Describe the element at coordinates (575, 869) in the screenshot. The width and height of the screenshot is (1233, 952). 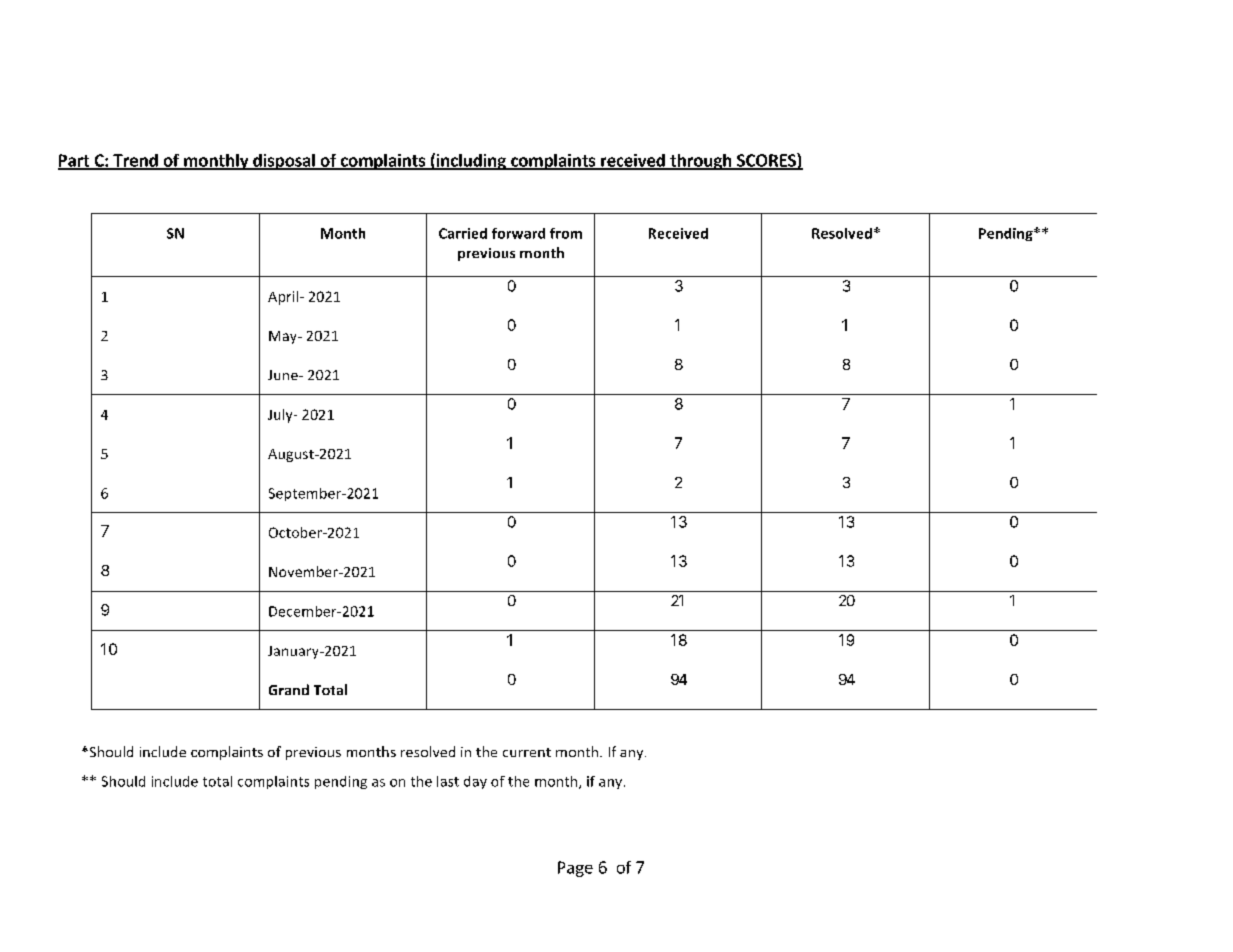
I see `Page` at that location.
